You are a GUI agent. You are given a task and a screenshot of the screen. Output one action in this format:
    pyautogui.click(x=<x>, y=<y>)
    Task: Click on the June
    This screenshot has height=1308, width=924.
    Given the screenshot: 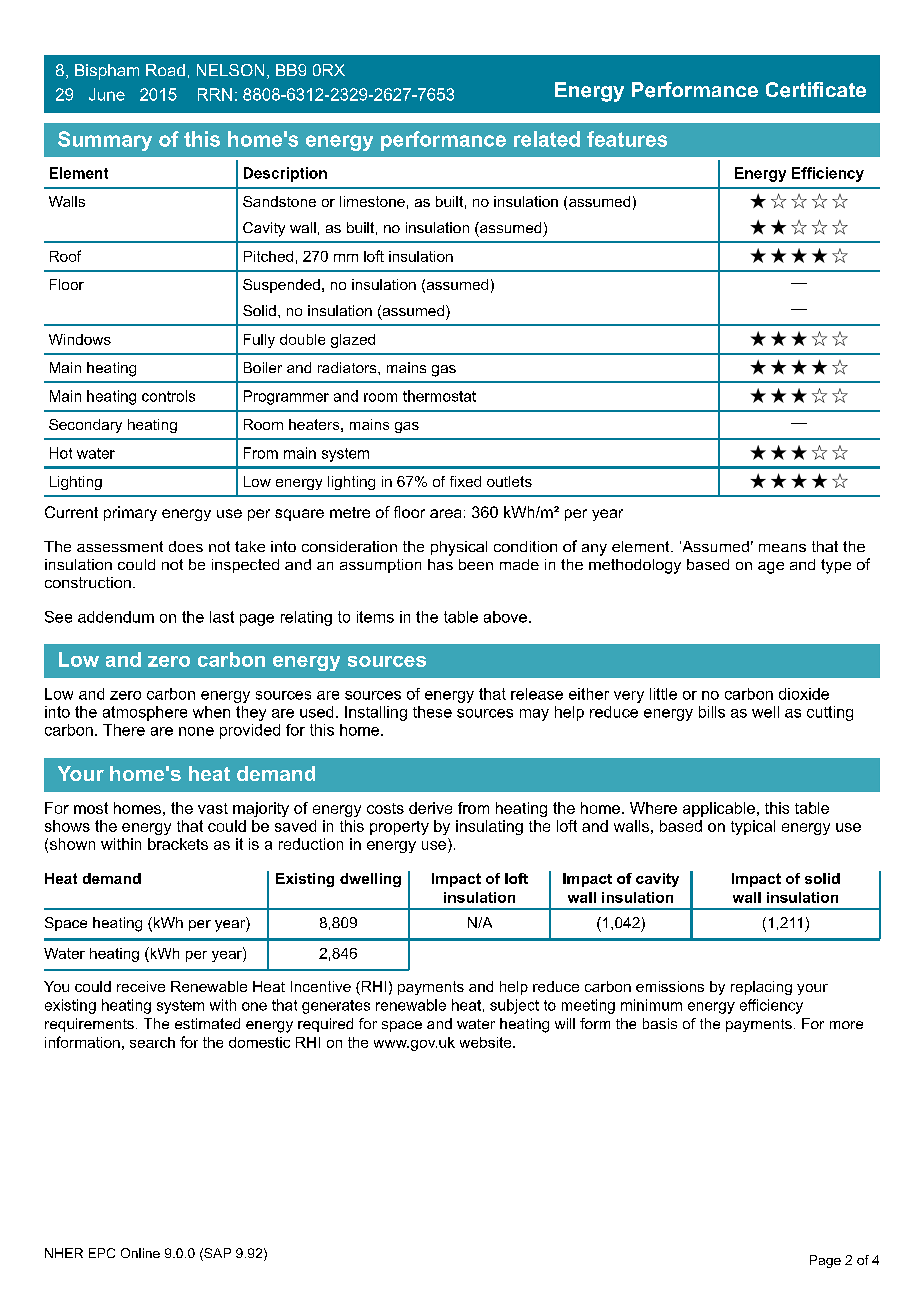 What is the action you would take?
    pyautogui.click(x=107, y=94)
